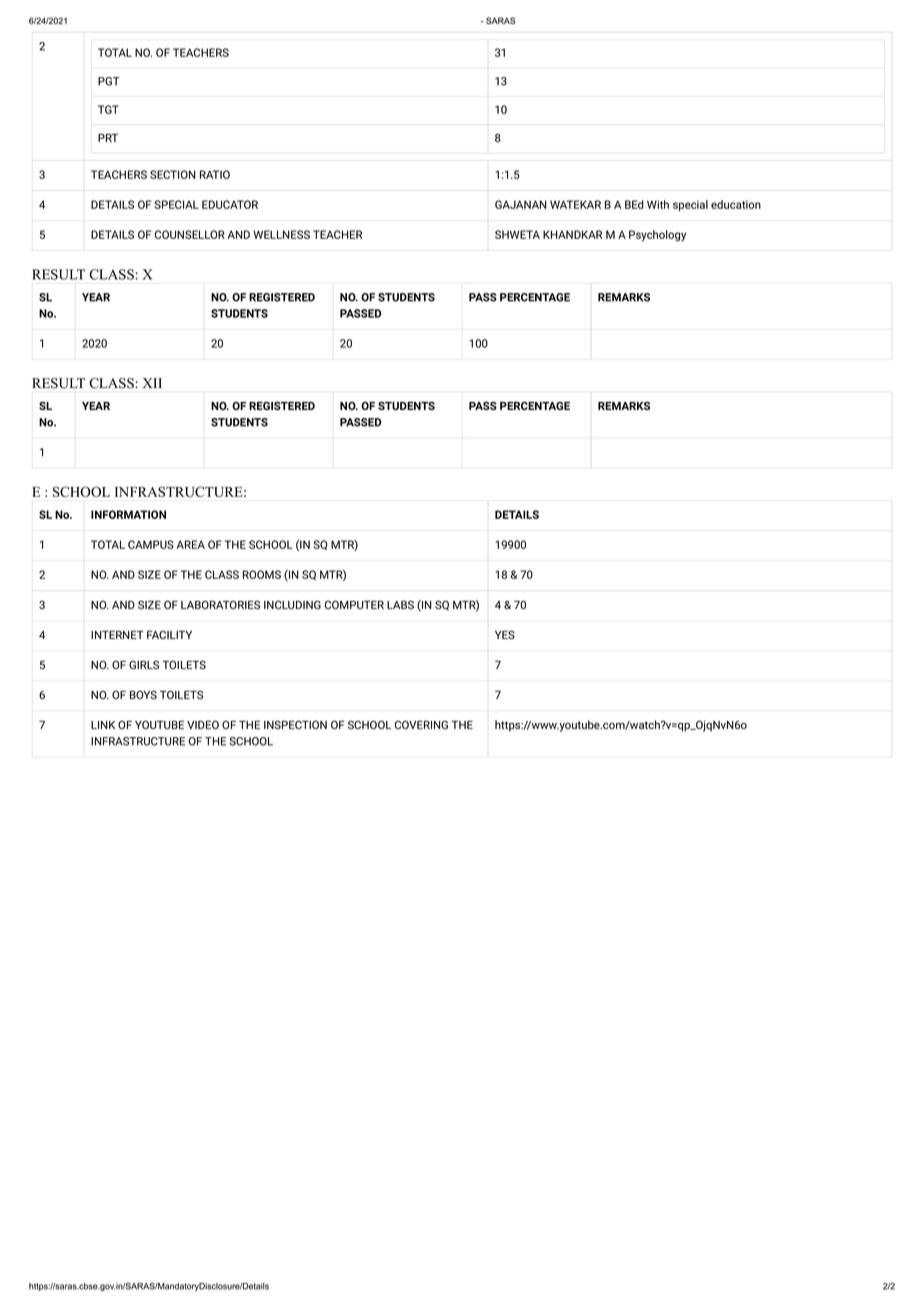  I want to click on SHWETA, so click(517, 234).
